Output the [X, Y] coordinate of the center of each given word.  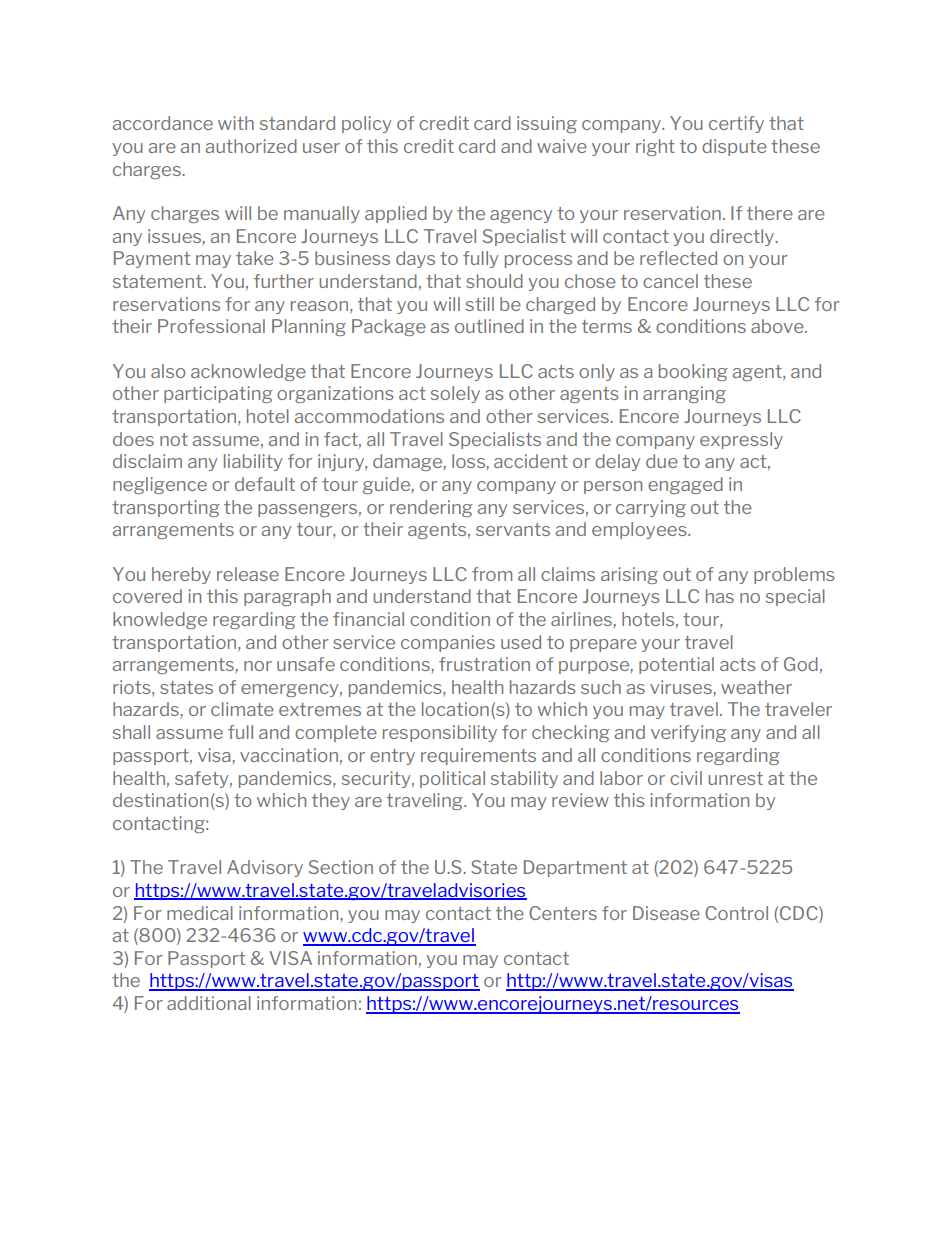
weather [756, 687]
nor [258, 666]
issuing [547, 124]
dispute [734, 147]
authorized [251, 146]
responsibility [440, 733]
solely [455, 394]
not [174, 439]
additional [209, 1003]
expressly [741, 440]
